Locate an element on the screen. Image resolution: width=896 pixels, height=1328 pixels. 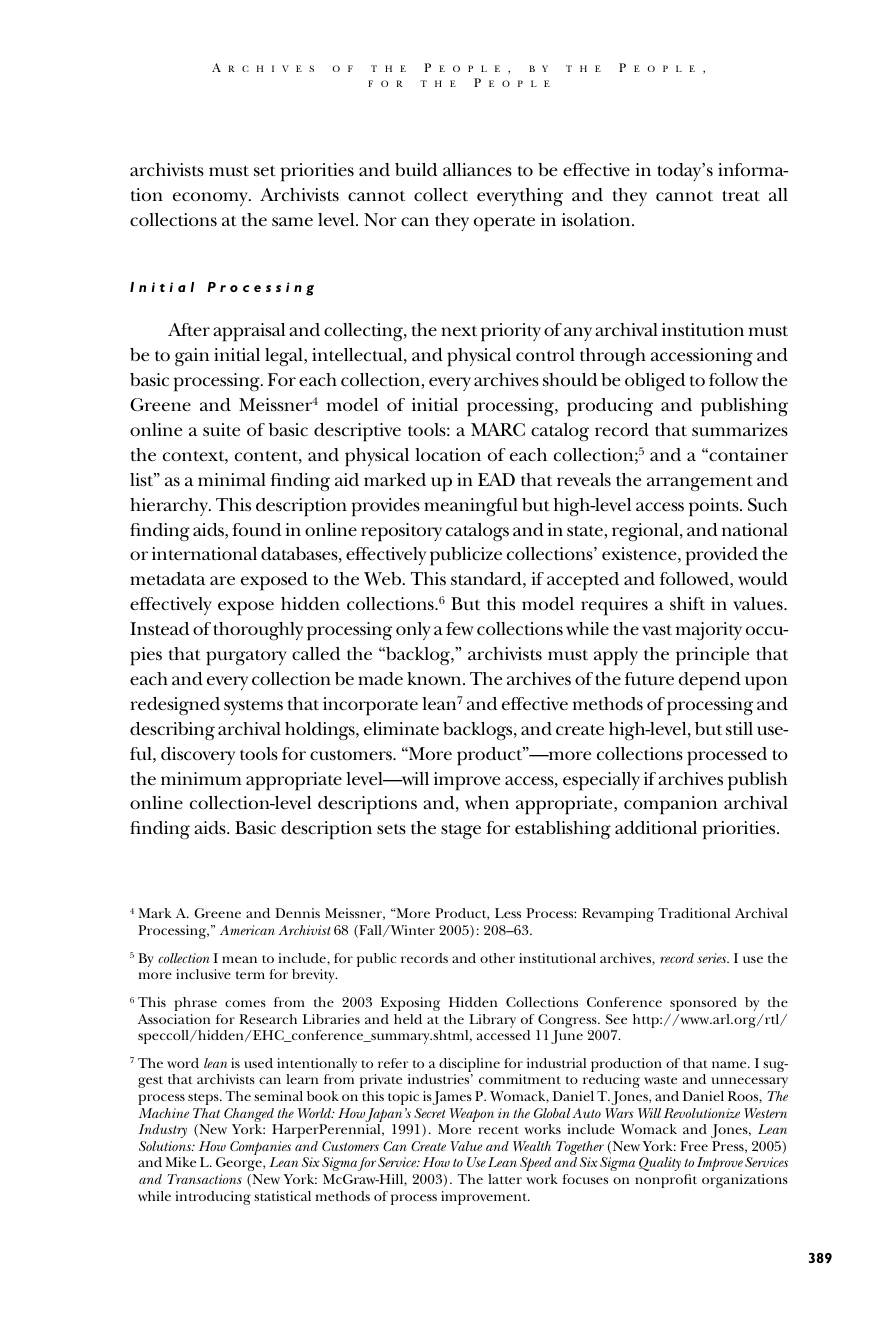
companion is located at coordinates (670, 805).
